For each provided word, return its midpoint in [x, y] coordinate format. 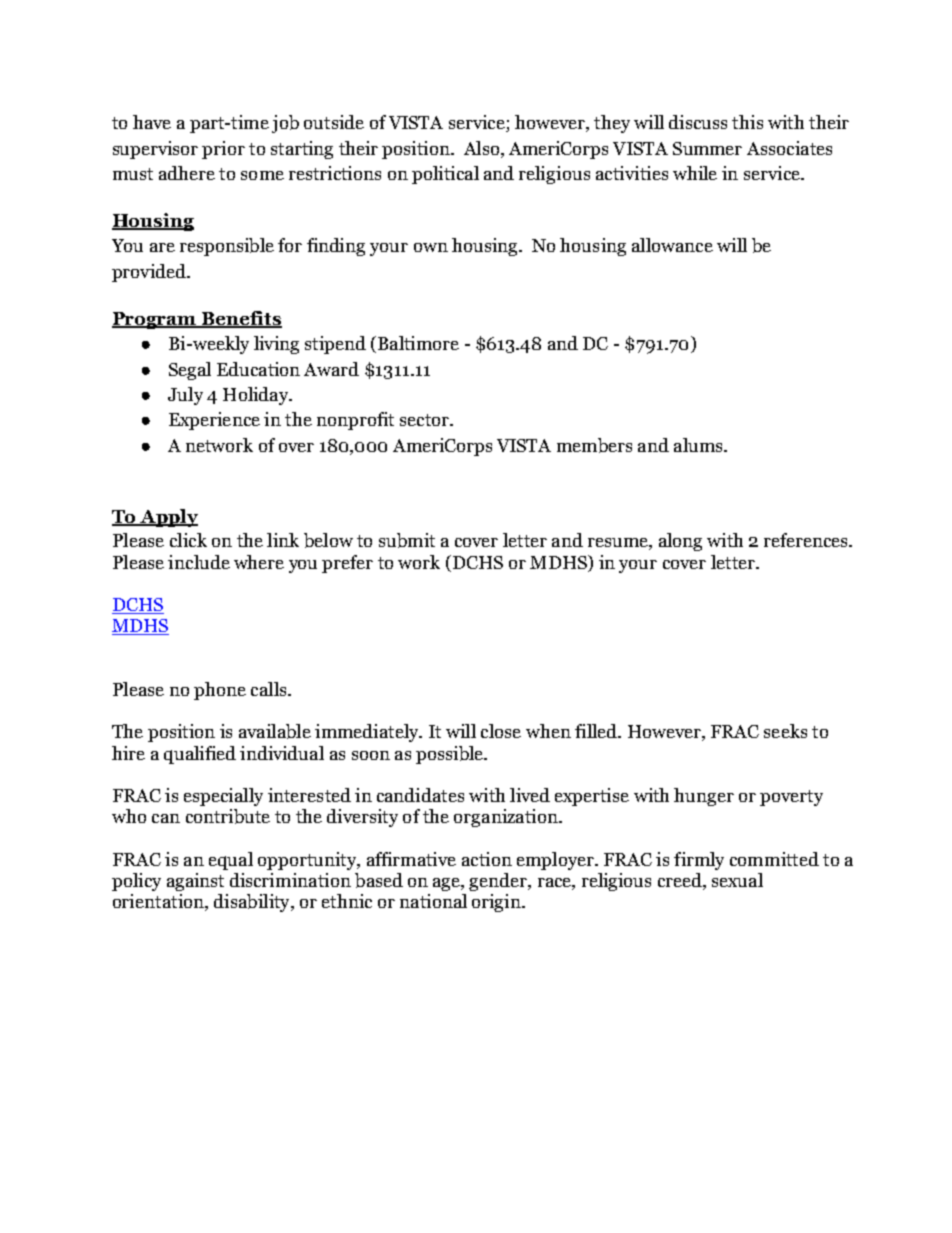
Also [483, 149]
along [680, 542]
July [185, 396]
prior [223, 150]
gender [499, 882]
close [501, 731]
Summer [707, 148]
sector [425, 420]
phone [220, 691]
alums [699, 445]
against [195, 882]
